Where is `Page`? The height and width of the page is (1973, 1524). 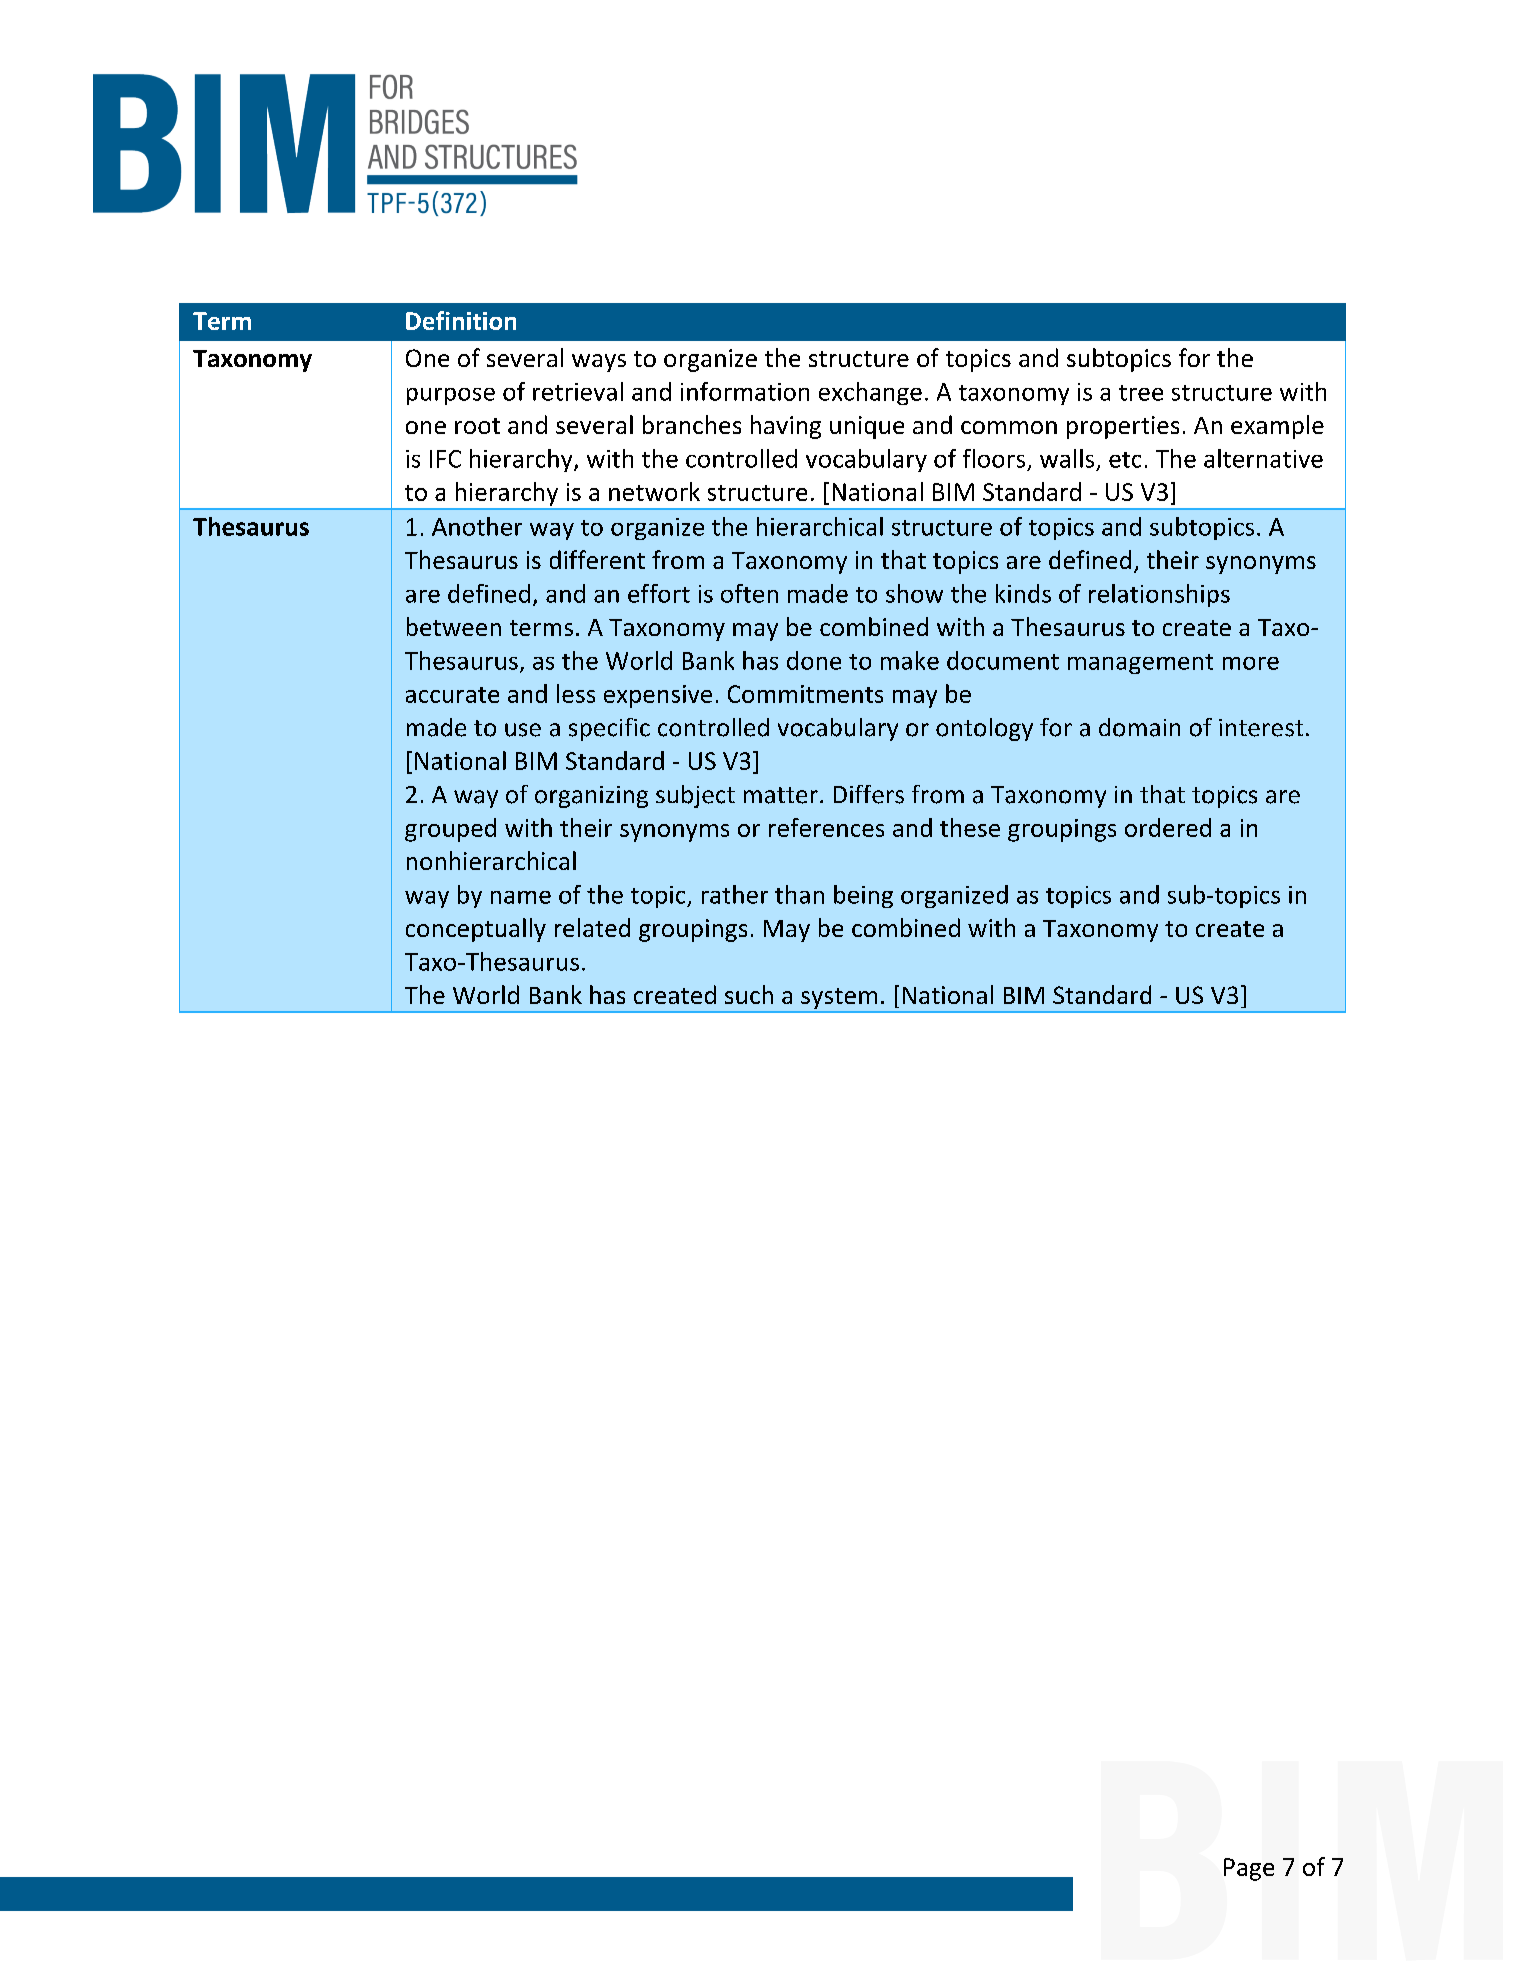
Page is located at coordinates (1249, 1869).
